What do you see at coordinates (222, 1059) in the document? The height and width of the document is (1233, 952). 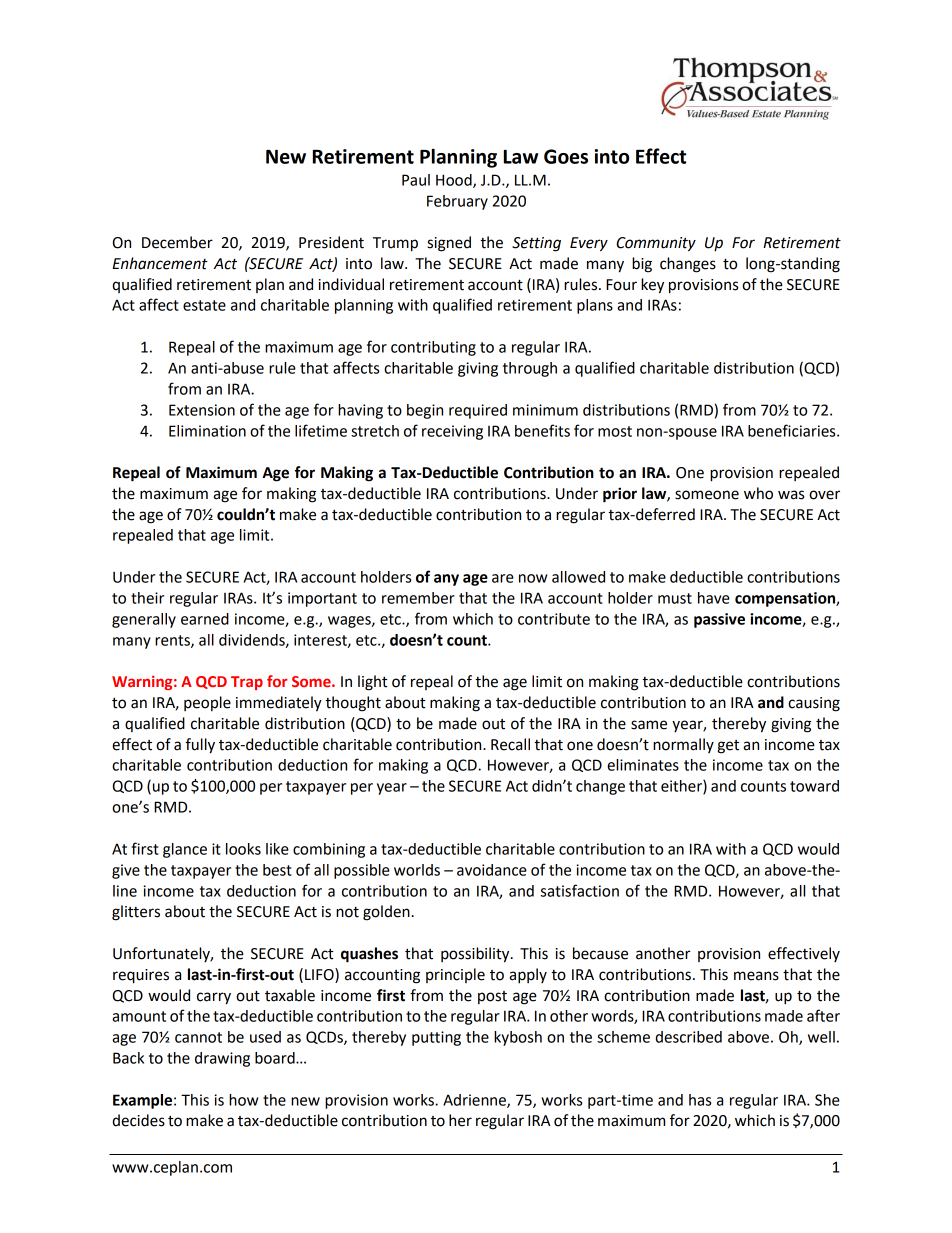 I see `drawing` at bounding box center [222, 1059].
